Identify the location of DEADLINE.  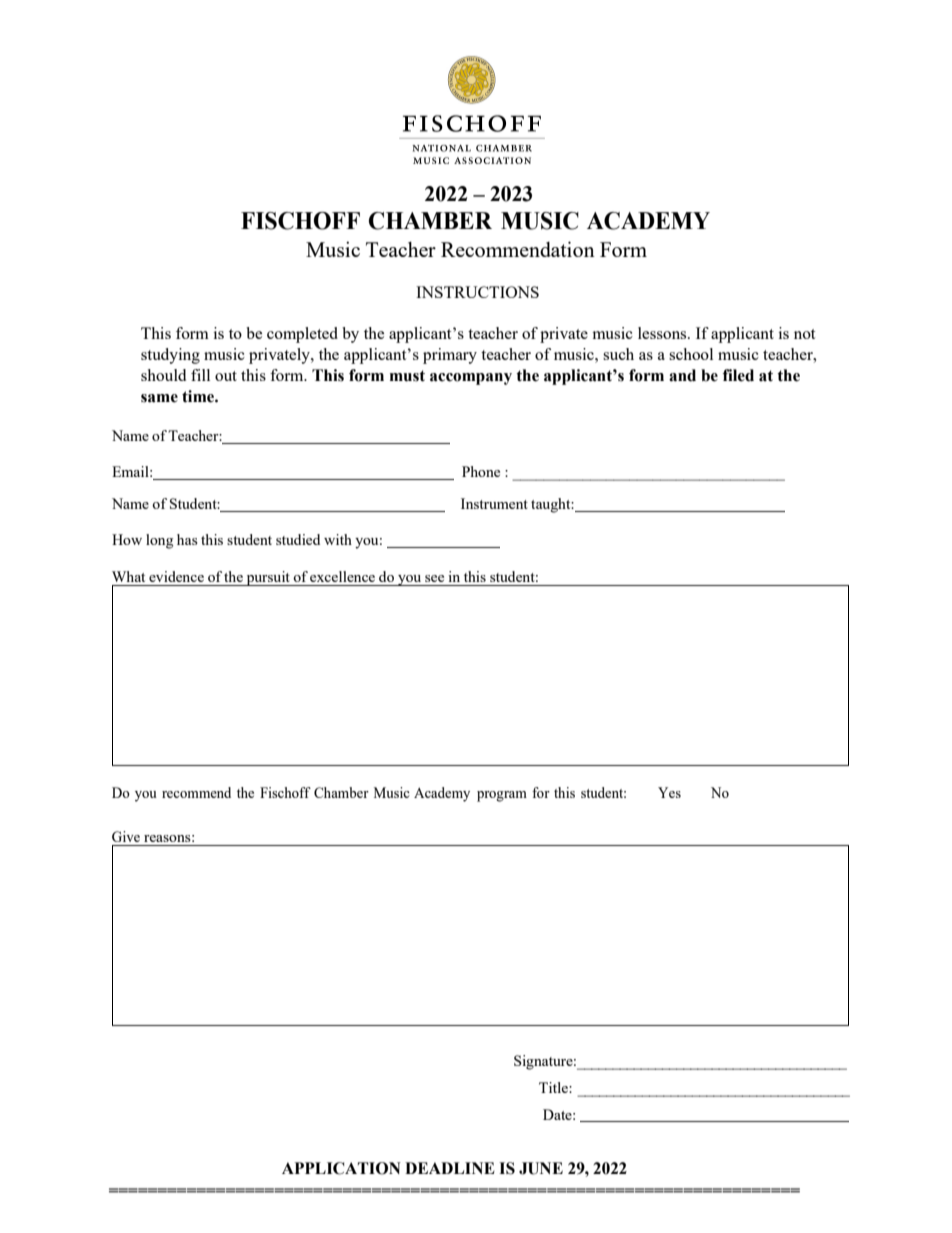
(450, 1168).
